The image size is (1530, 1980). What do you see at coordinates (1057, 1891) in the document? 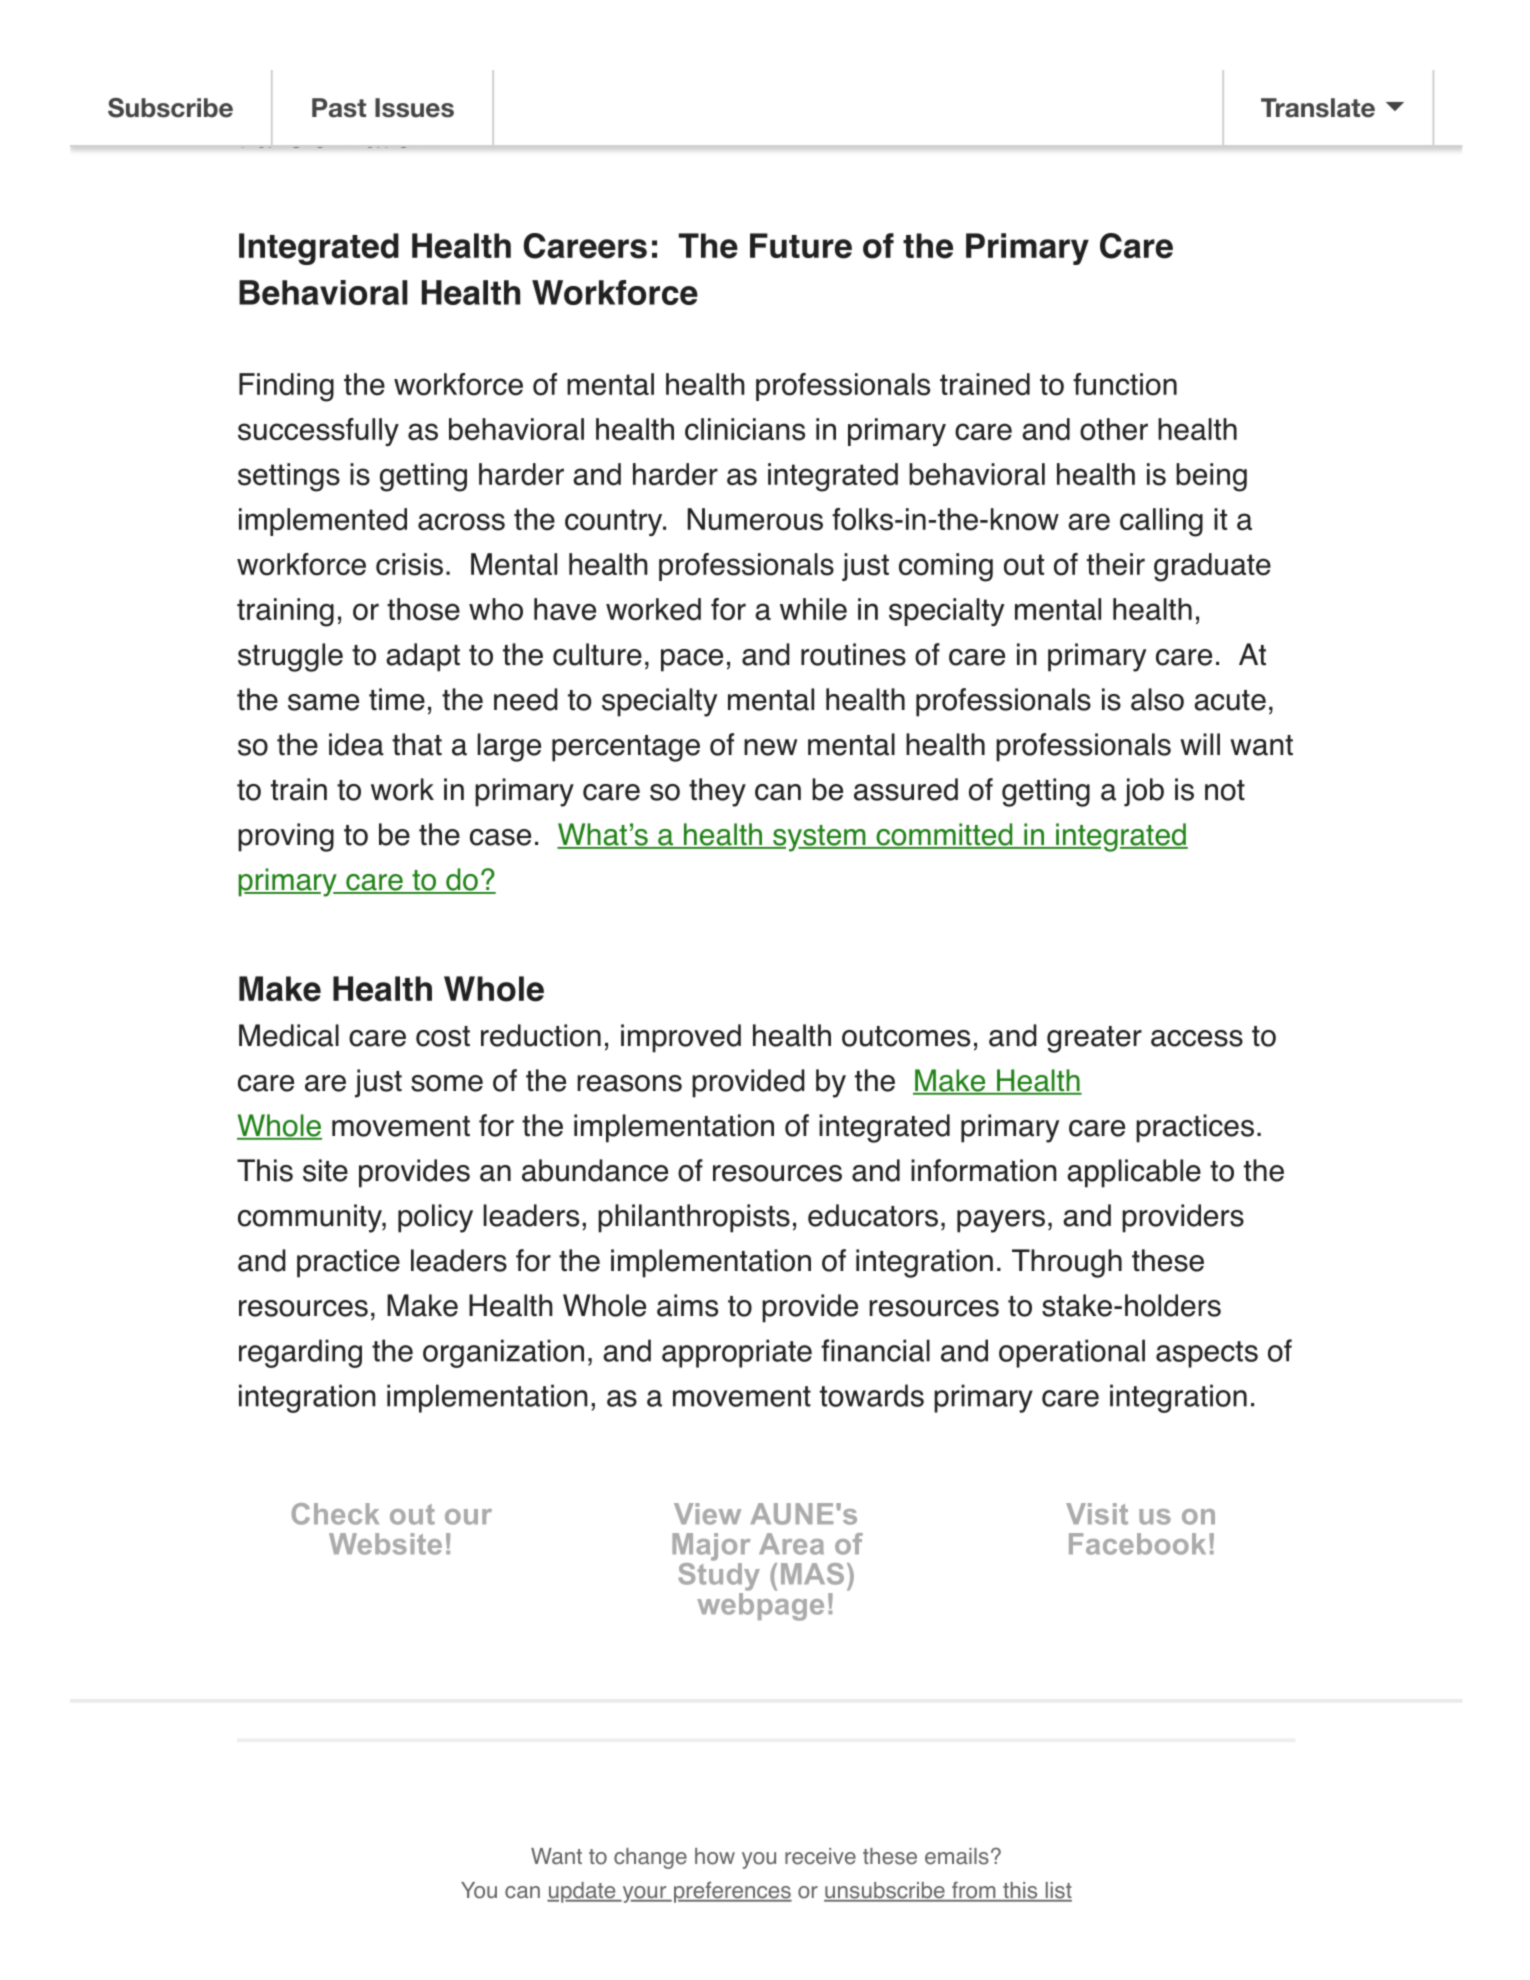
I see `list` at bounding box center [1057, 1891].
